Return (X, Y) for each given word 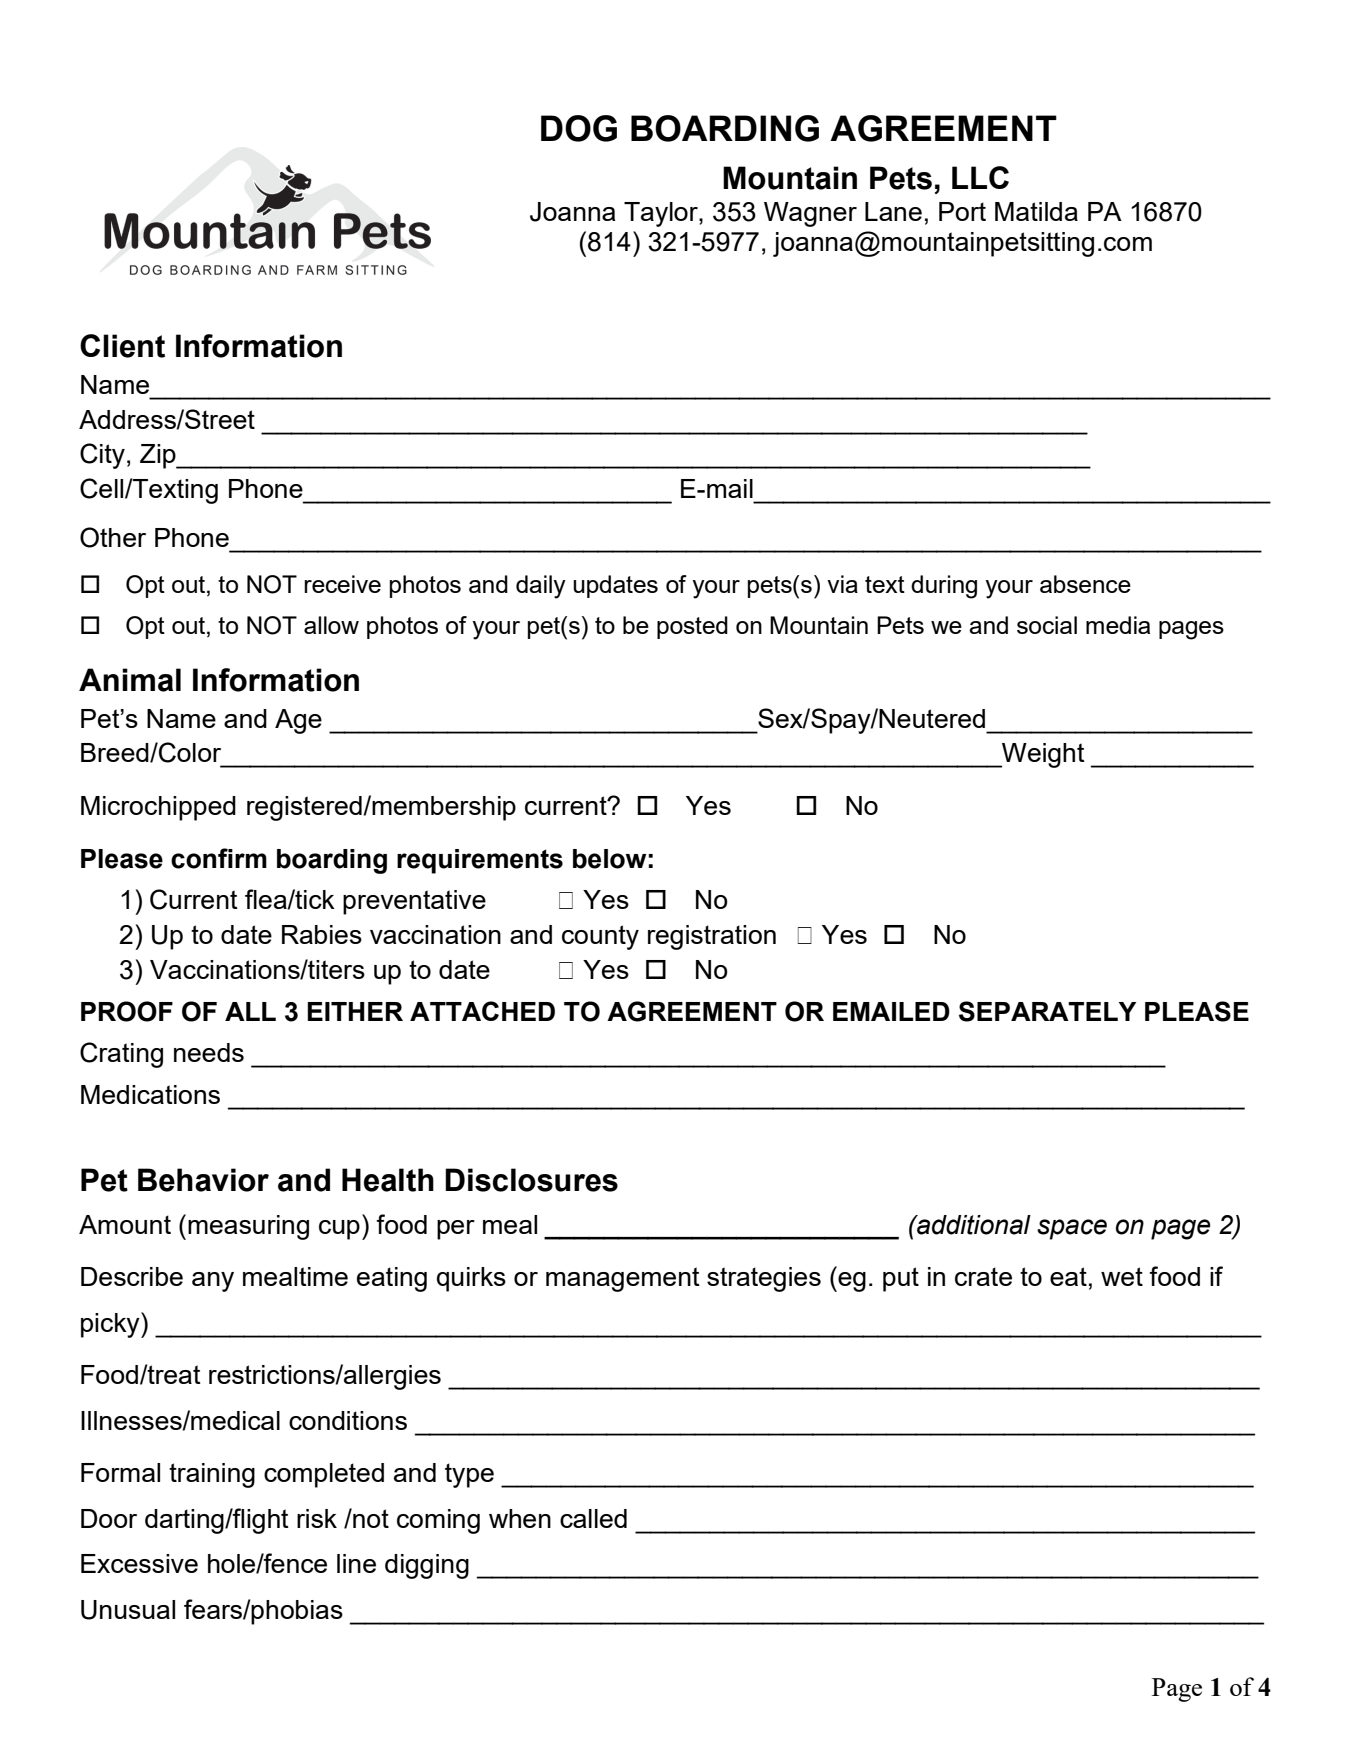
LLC (980, 177)
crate (983, 1276)
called (593, 1518)
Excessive (139, 1563)
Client (122, 346)
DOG (579, 128)
